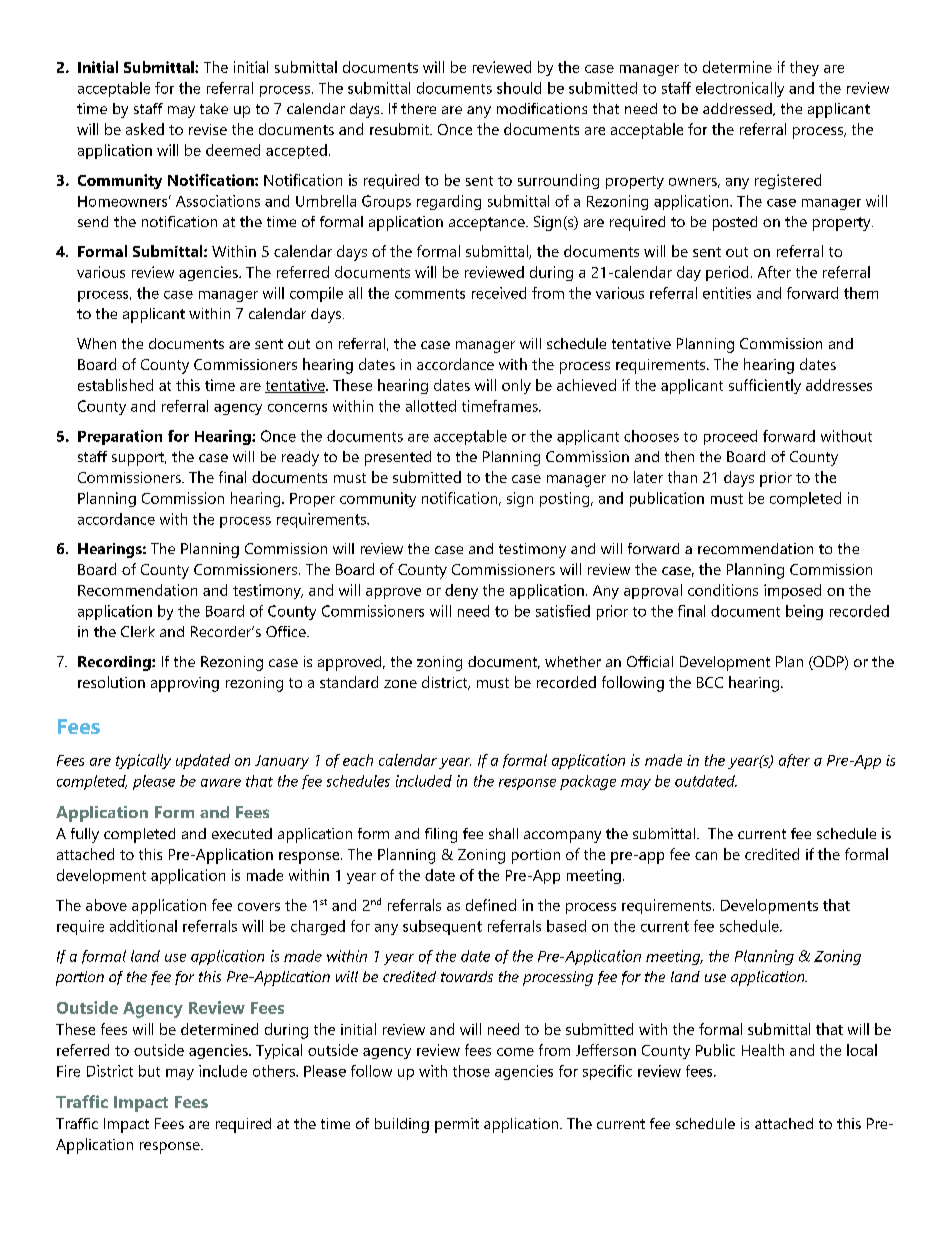 The image size is (952, 1233). Describe the element at coordinates (740, 89) in the document. I see `electronically` at that location.
